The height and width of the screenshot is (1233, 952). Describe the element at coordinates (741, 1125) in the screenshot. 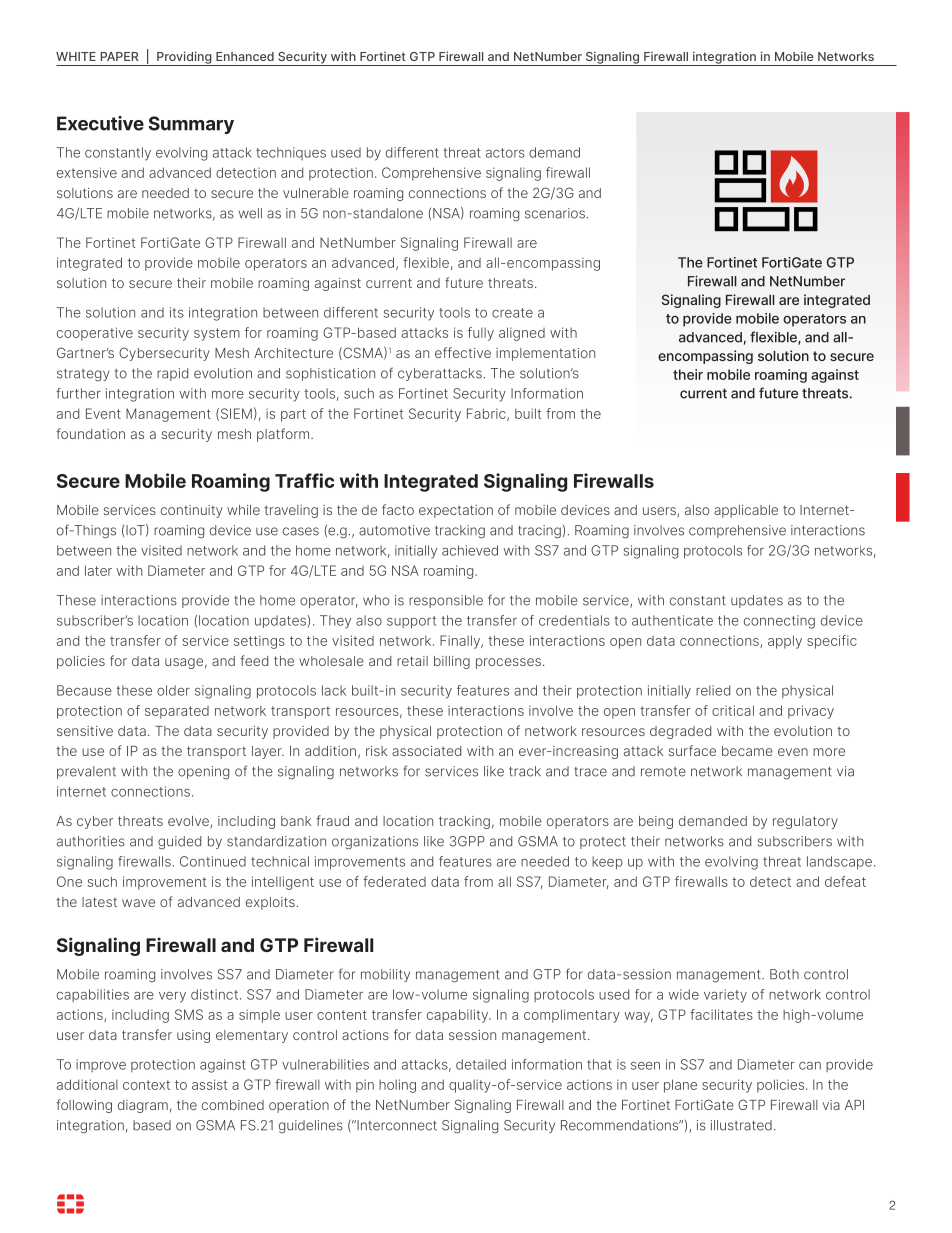

I see `illustrated` at that location.
